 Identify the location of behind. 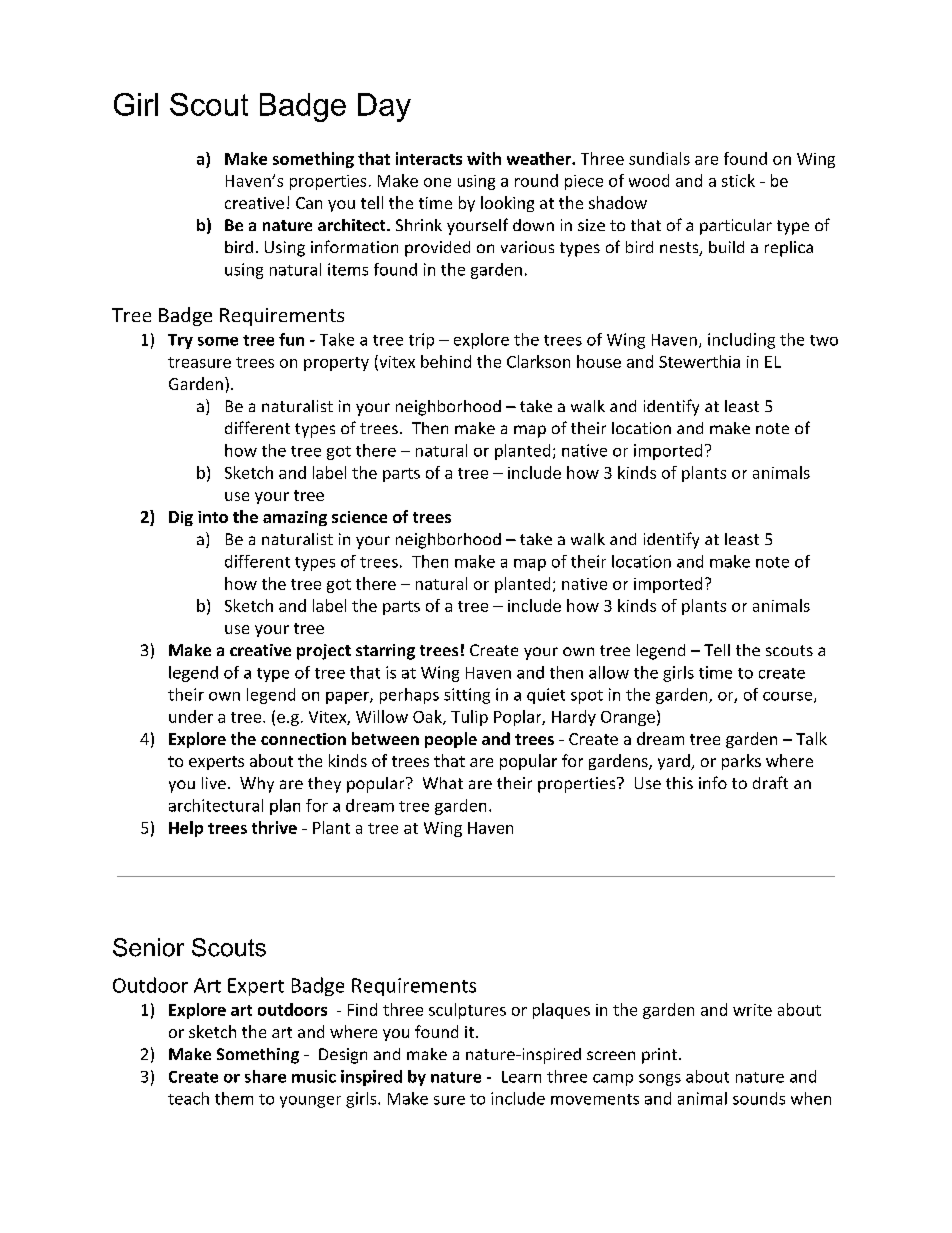
(446, 361).
